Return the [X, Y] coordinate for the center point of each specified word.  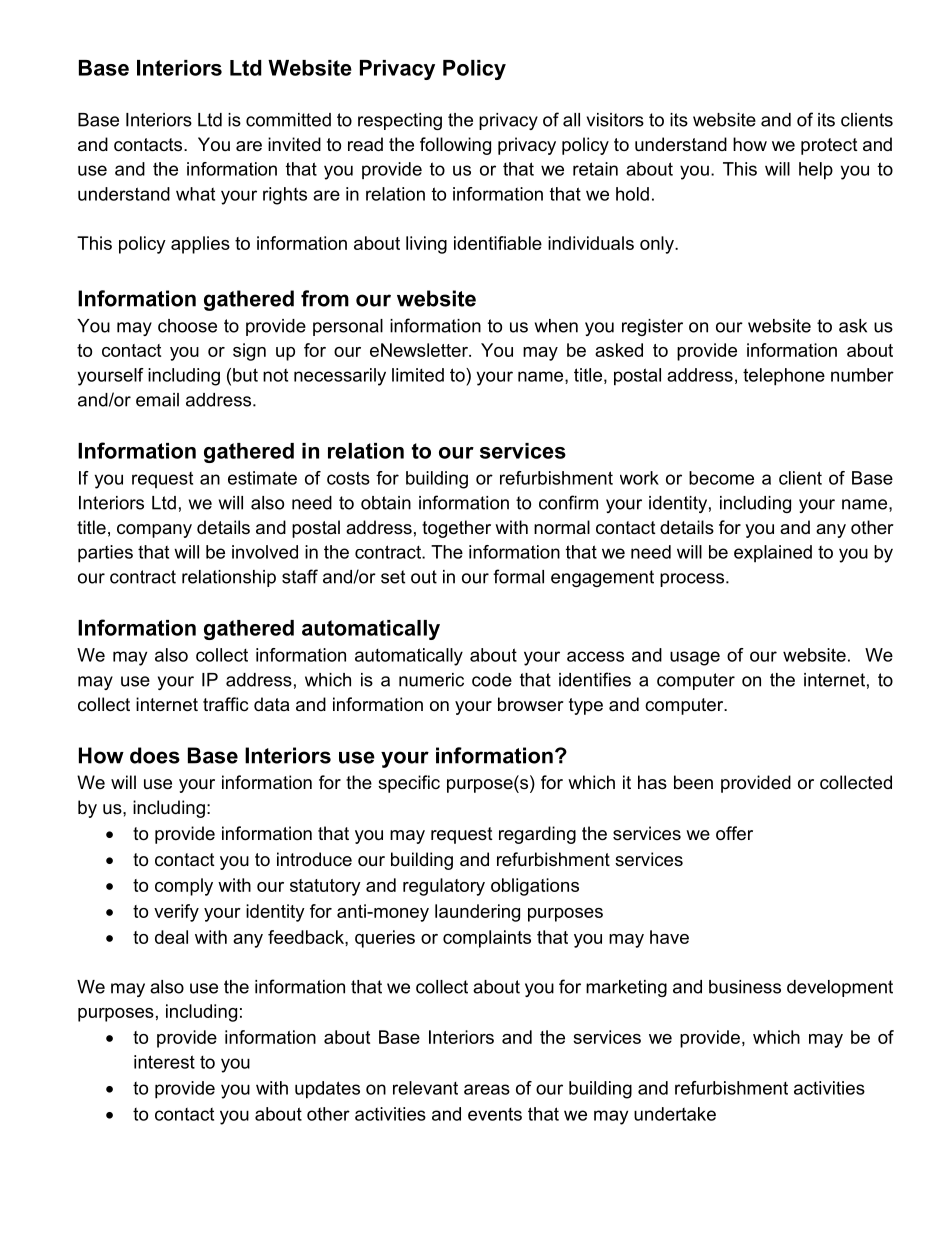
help [816, 171]
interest [164, 1062]
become [721, 478]
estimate [262, 478]
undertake [675, 1114]
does [155, 755]
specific [409, 784]
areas [487, 1089]
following [455, 146]
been [693, 782]
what [195, 194]
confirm [568, 502]
